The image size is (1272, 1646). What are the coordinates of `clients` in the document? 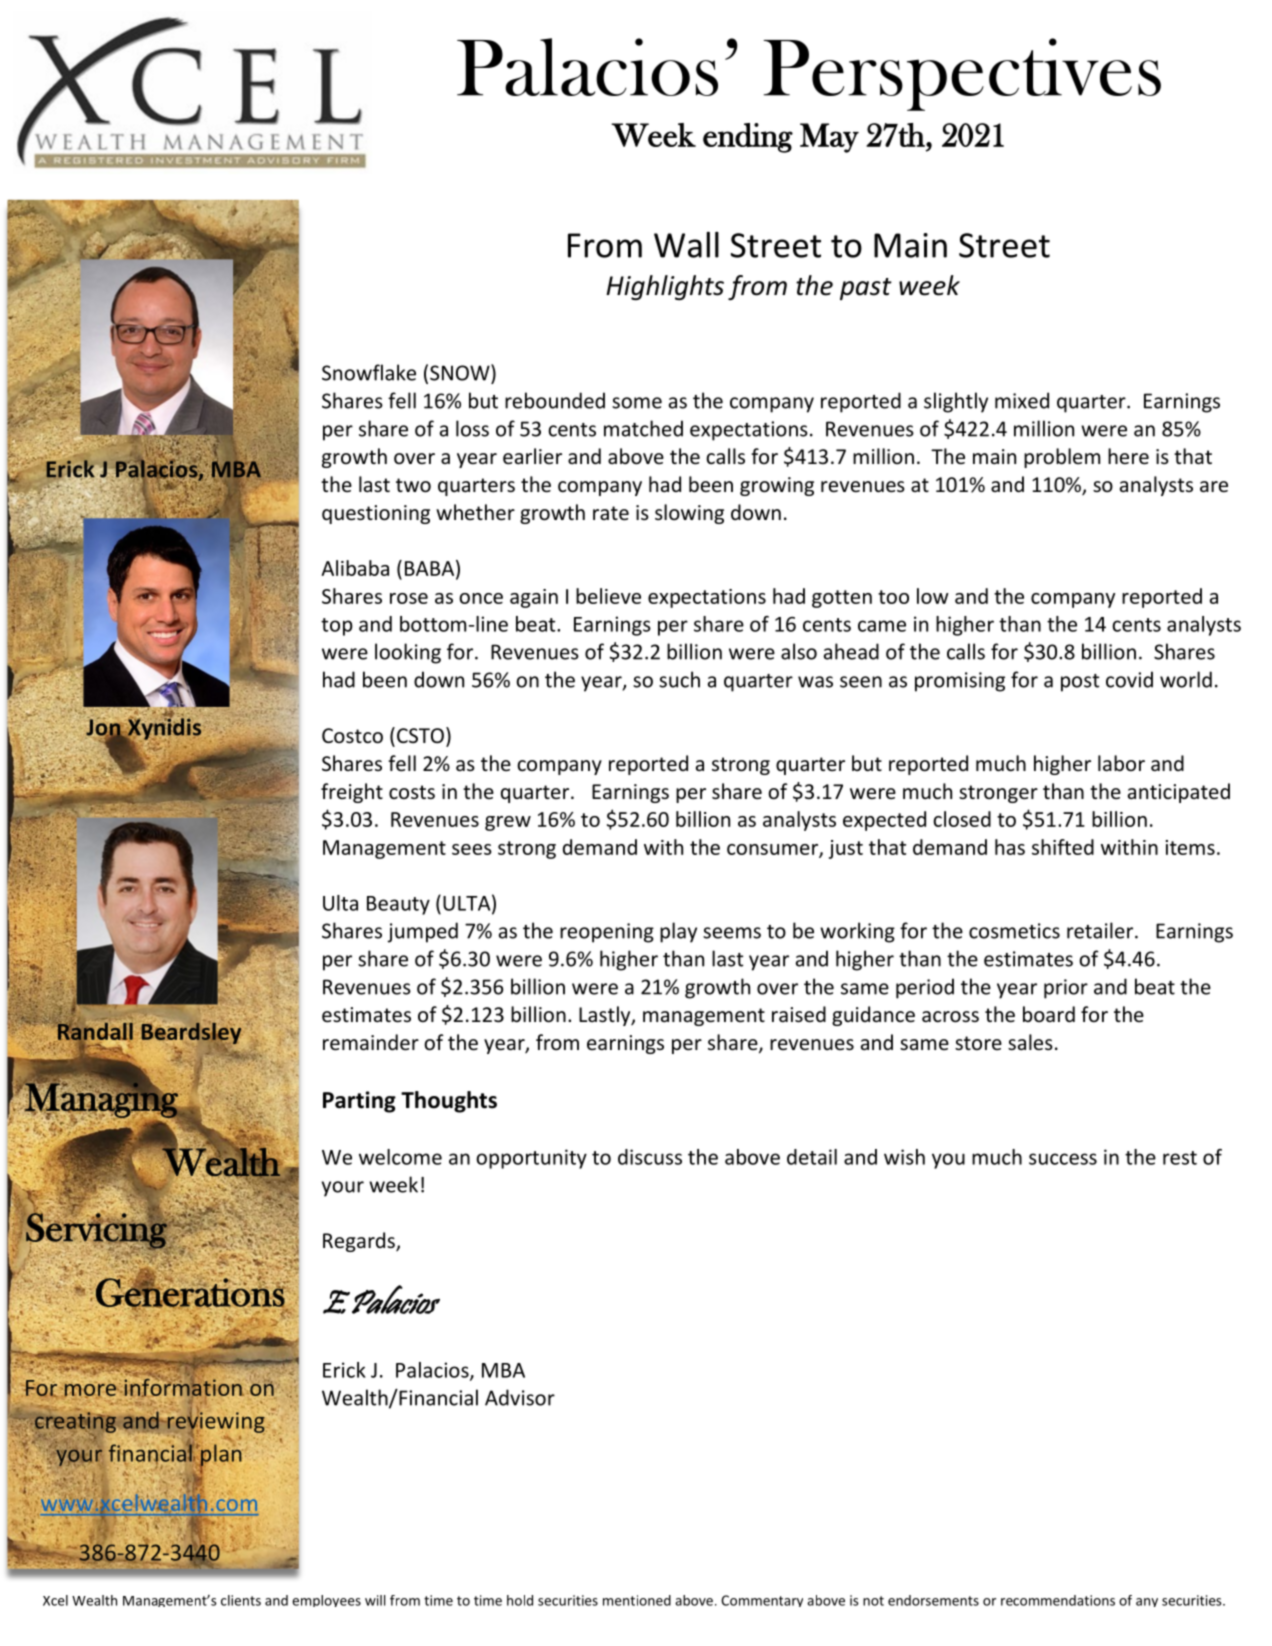 It's located at (241, 1600).
